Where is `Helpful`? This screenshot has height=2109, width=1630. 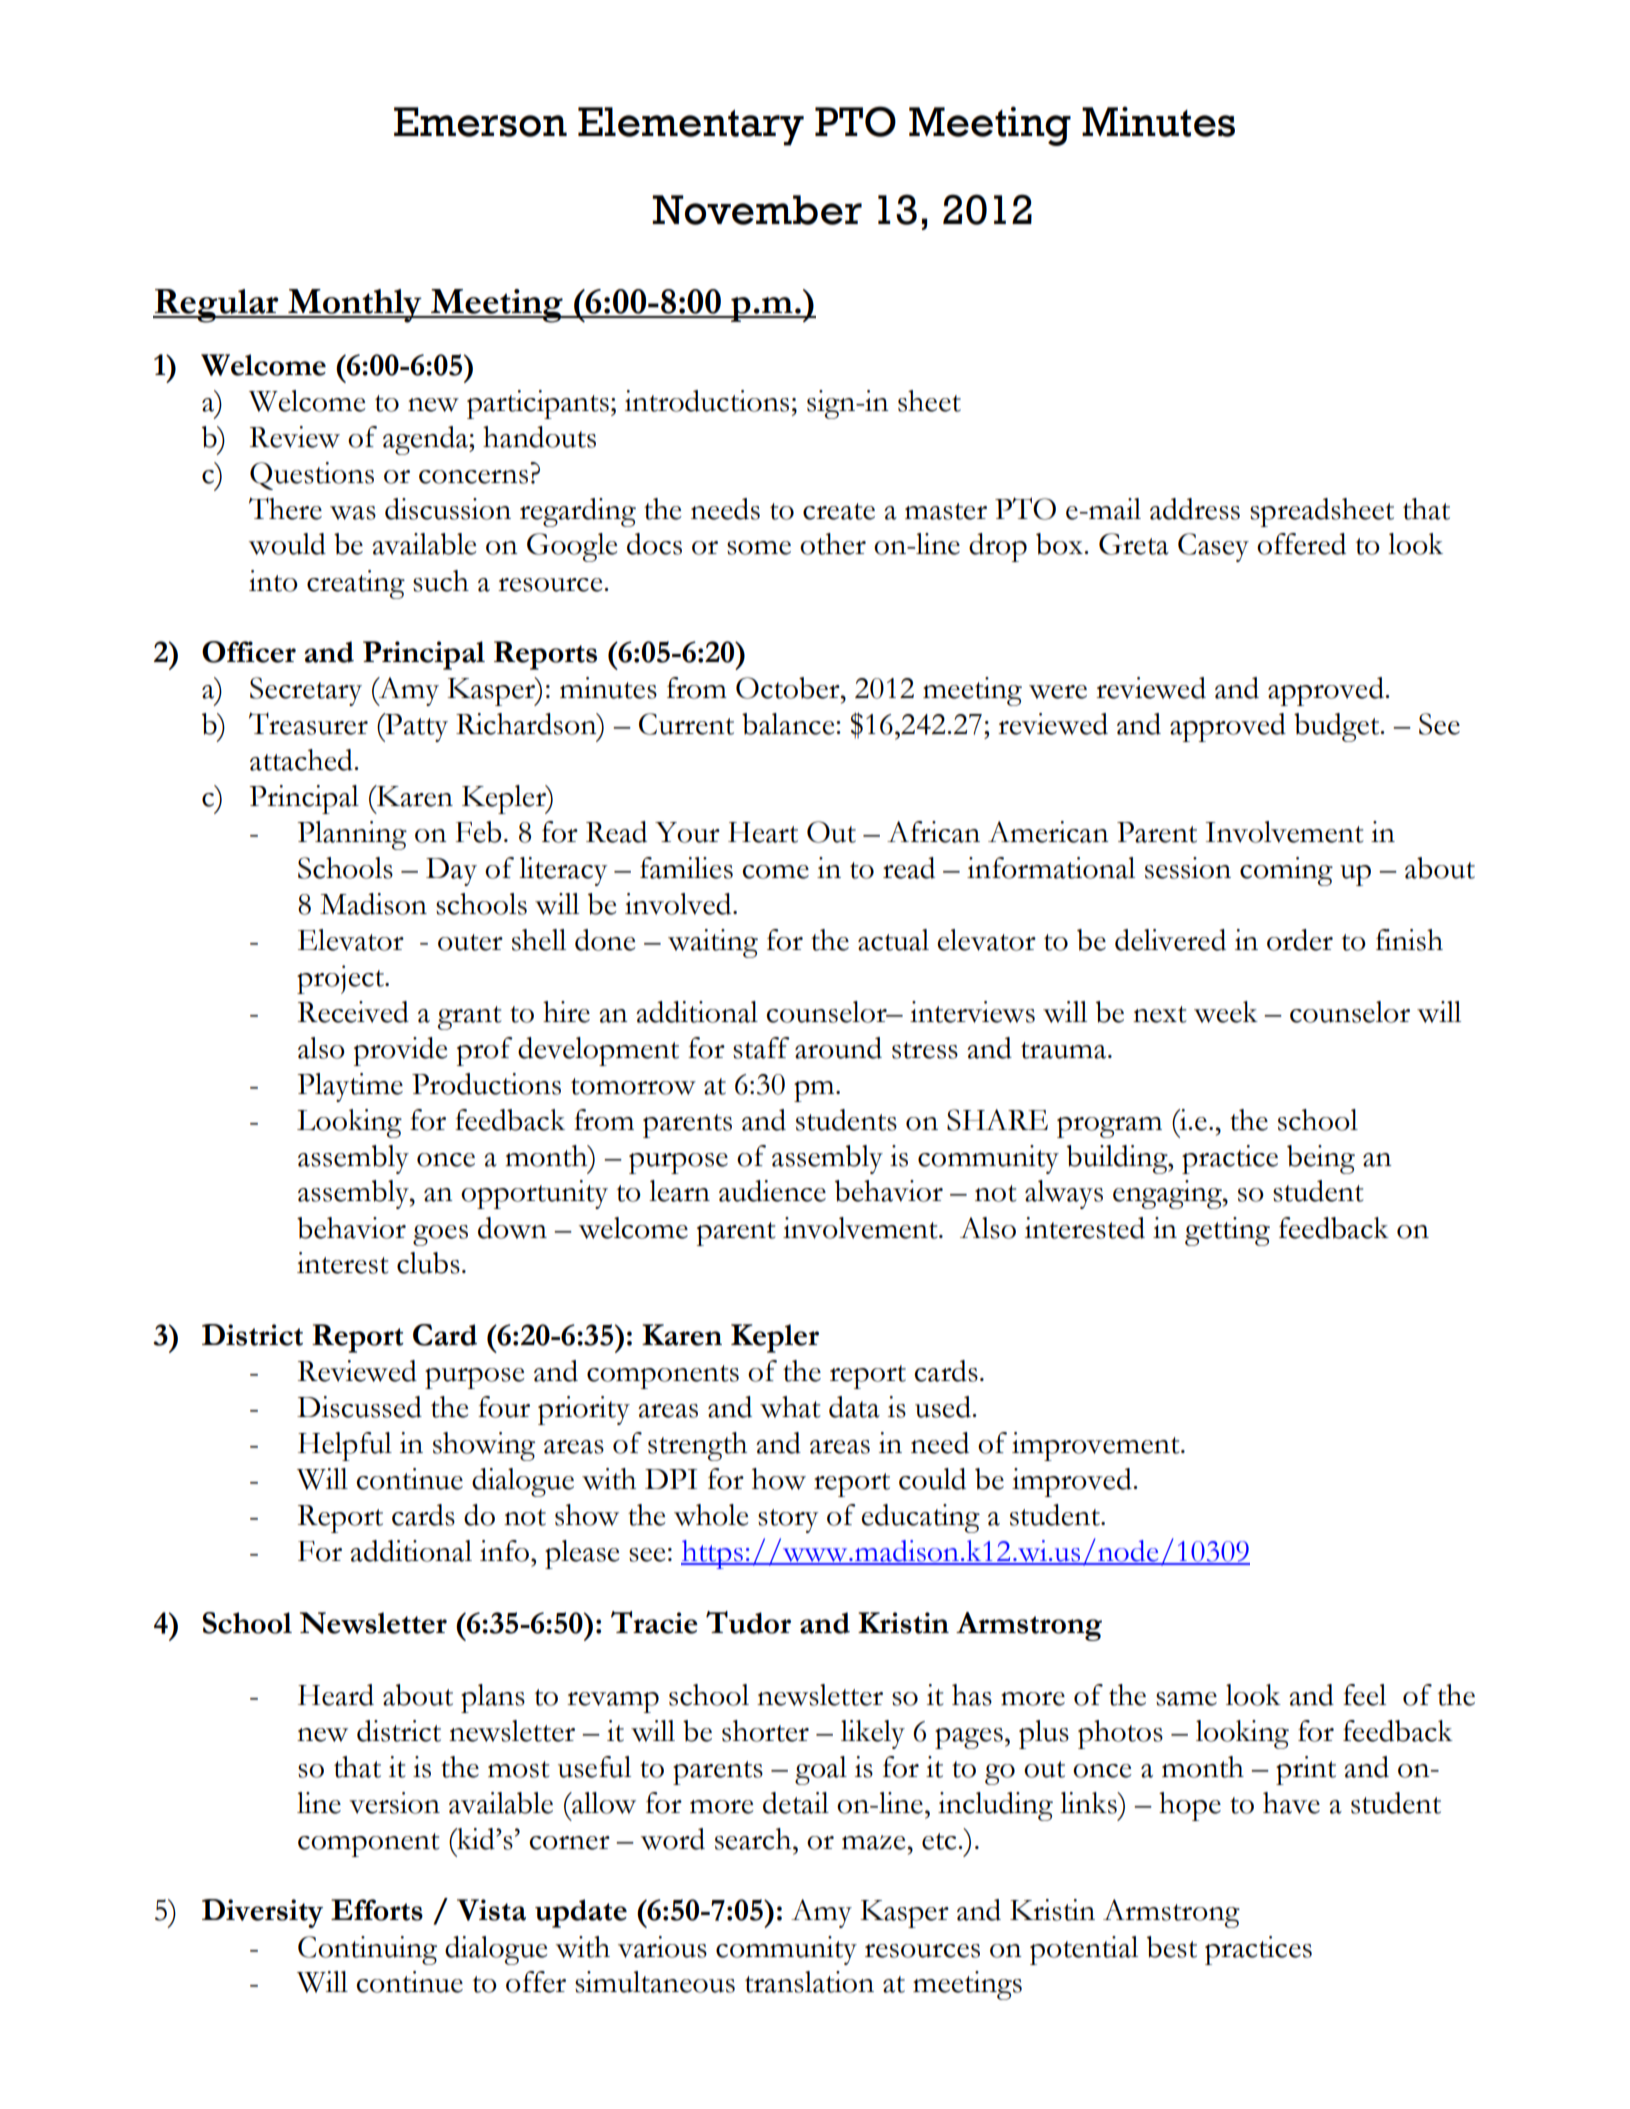 Helpful is located at coordinates (345, 1446).
